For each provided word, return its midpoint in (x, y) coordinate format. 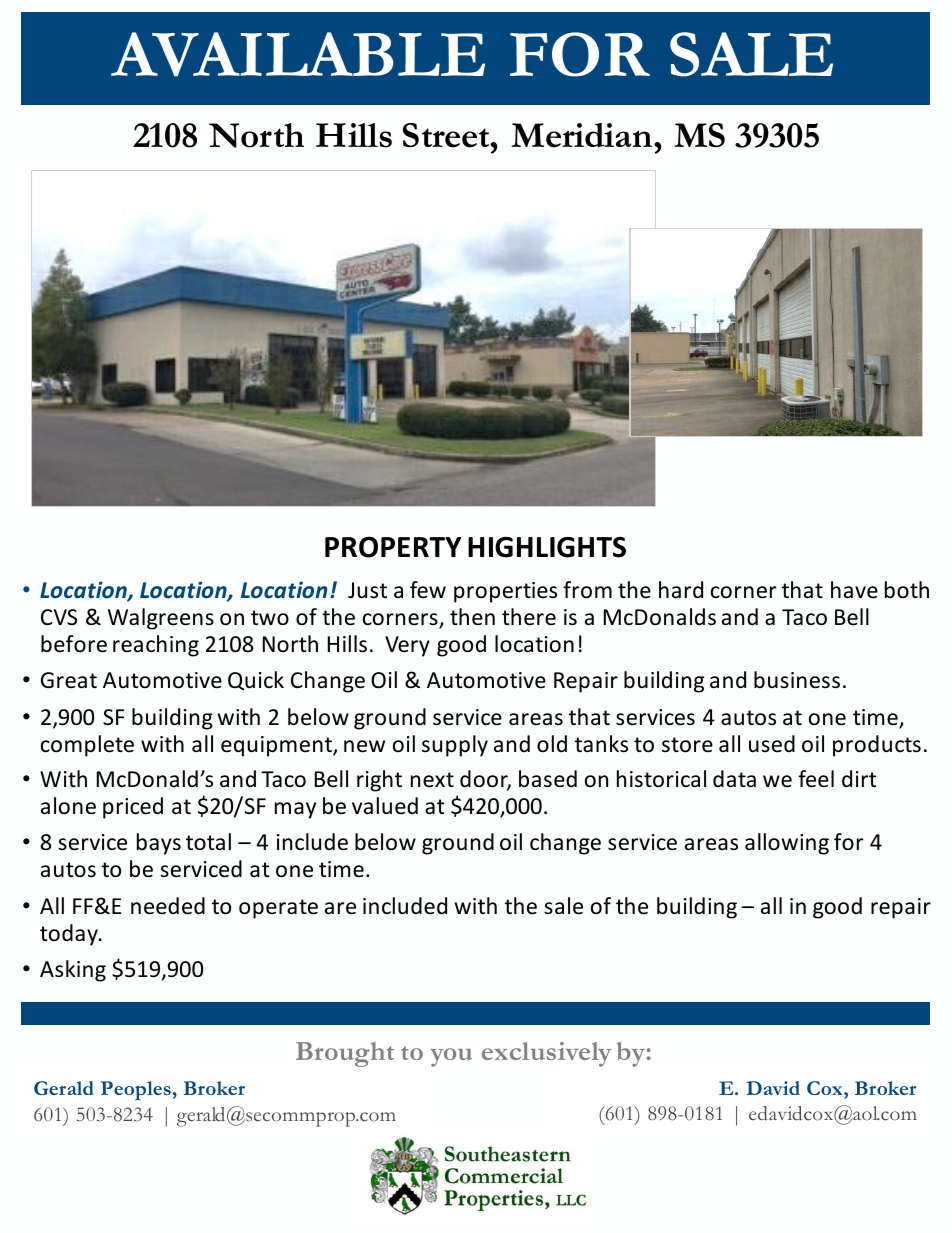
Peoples (136, 1090)
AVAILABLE (298, 54)
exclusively (546, 1054)
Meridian (583, 135)
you (451, 1057)
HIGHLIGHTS (547, 547)
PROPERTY (393, 547)
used (772, 744)
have (854, 590)
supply (455, 746)
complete (87, 746)
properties (505, 592)
